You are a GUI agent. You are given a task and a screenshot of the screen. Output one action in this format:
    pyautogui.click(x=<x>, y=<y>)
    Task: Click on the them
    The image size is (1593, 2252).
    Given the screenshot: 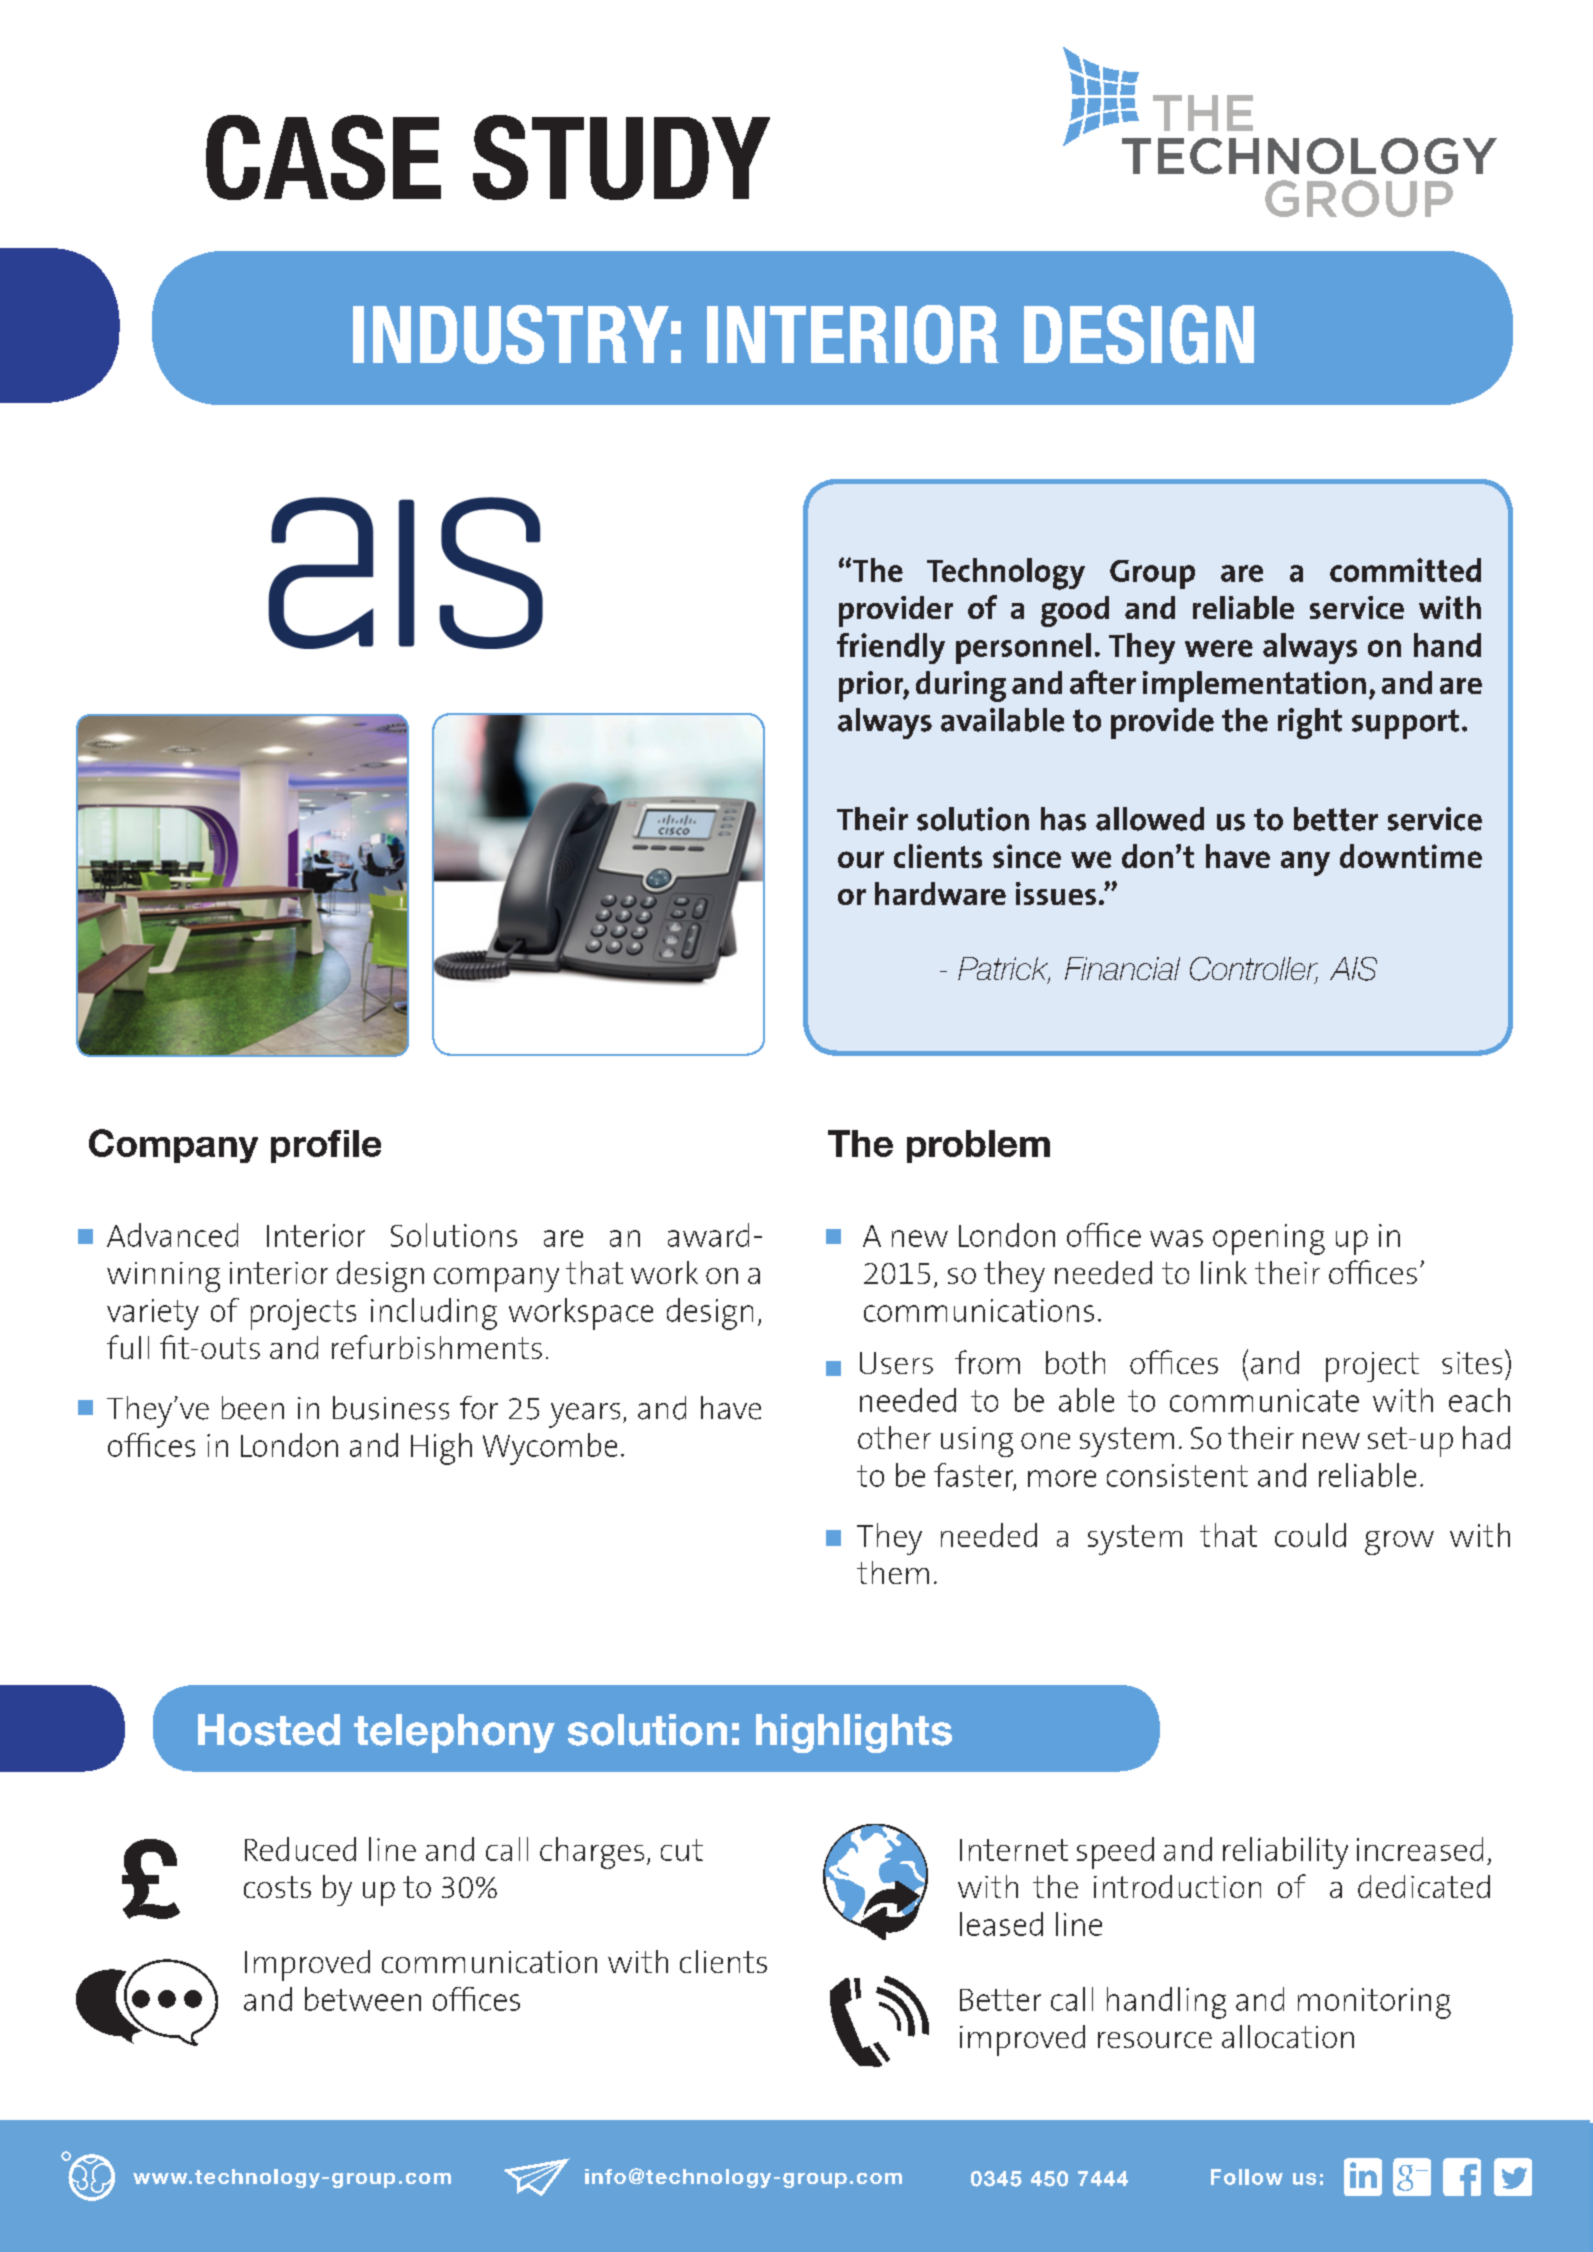 What is the action you would take?
    pyautogui.click(x=893, y=1572)
